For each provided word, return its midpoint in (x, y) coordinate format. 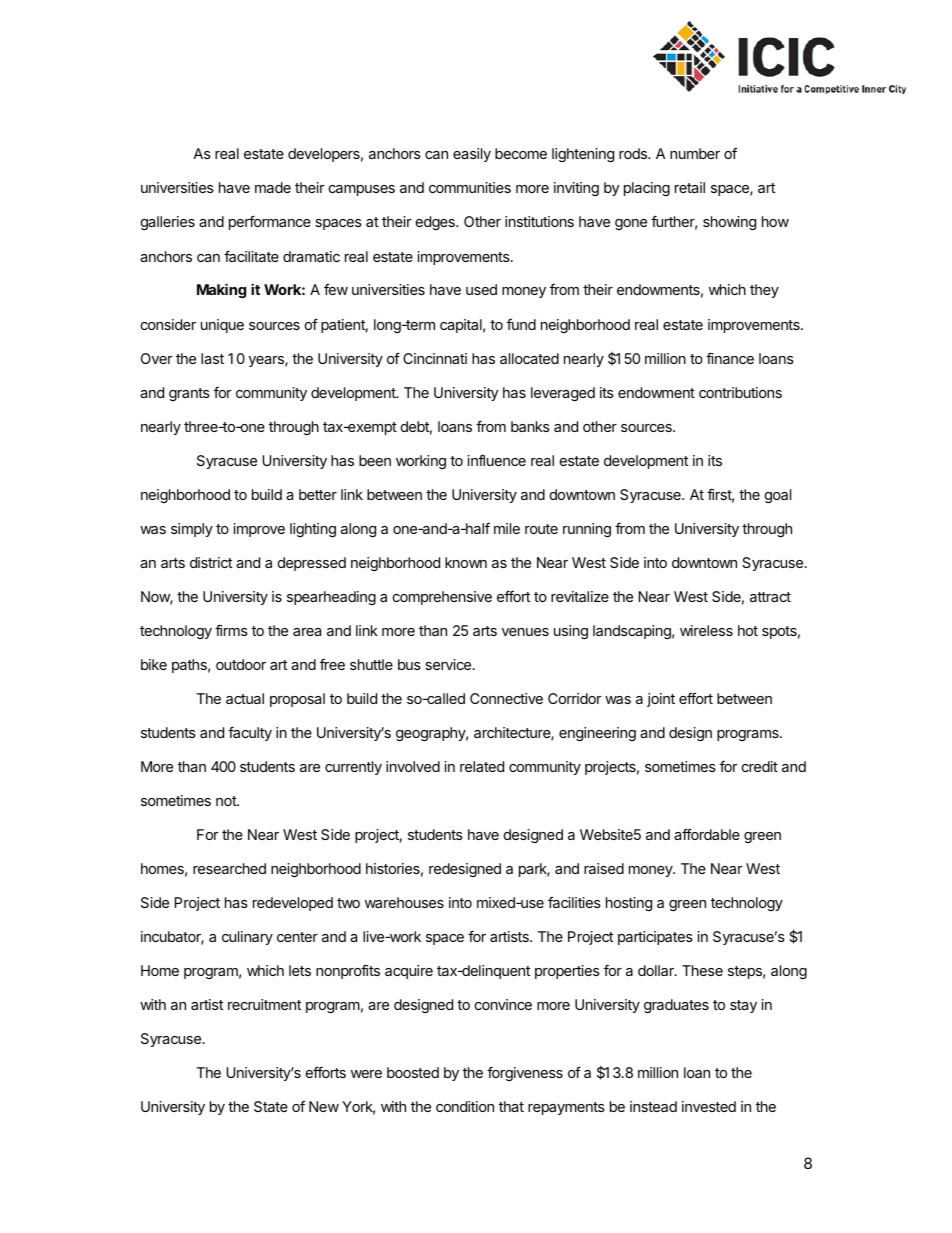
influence (496, 460)
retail (690, 187)
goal (778, 496)
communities (470, 187)
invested (709, 1106)
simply (192, 530)
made (273, 187)
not (227, 801)
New (324, 1106)
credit (760, 766)
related (482, 766)
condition (465, 1106)
